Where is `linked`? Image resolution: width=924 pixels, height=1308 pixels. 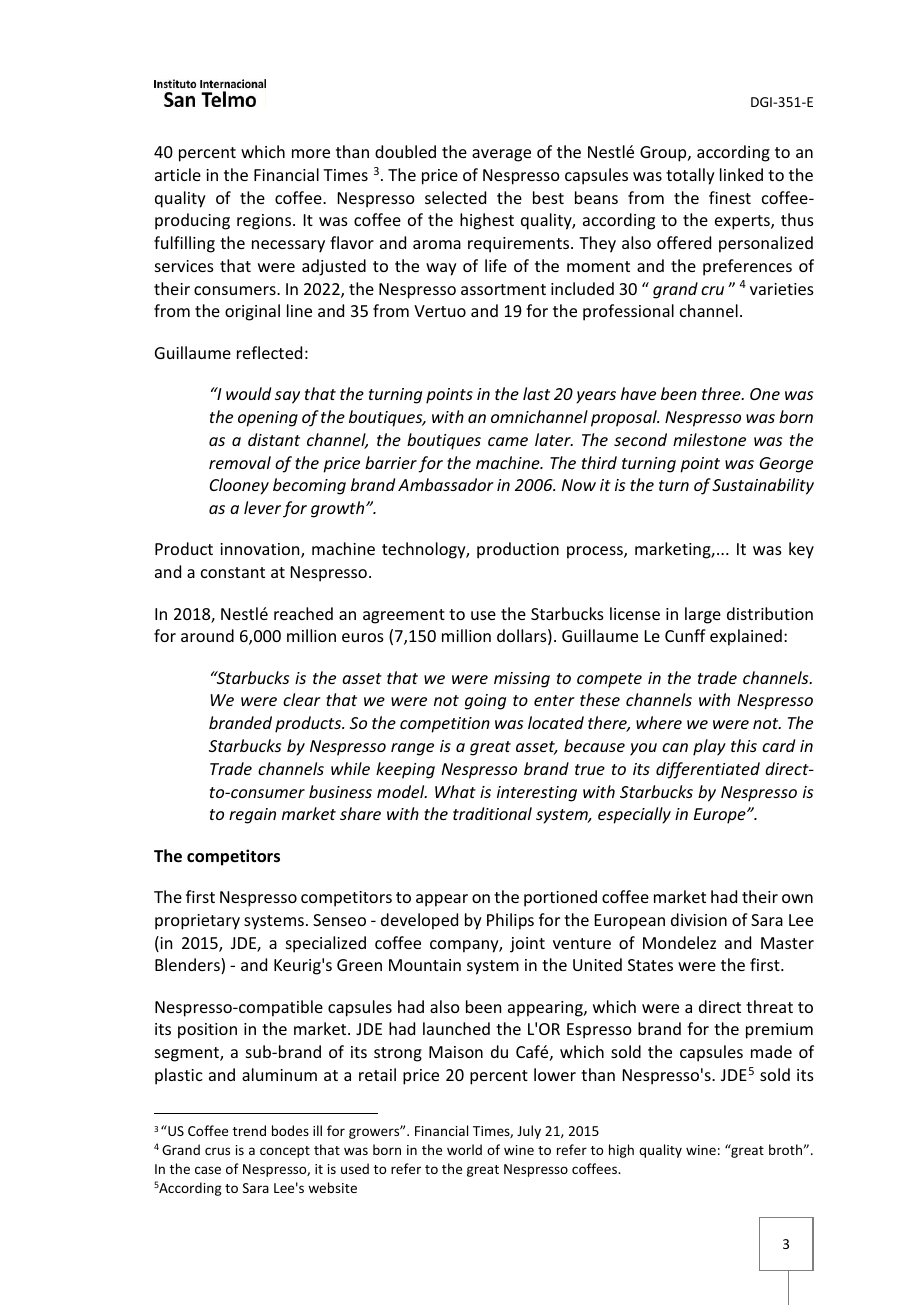 linked is located at coordinates (741, 174).
